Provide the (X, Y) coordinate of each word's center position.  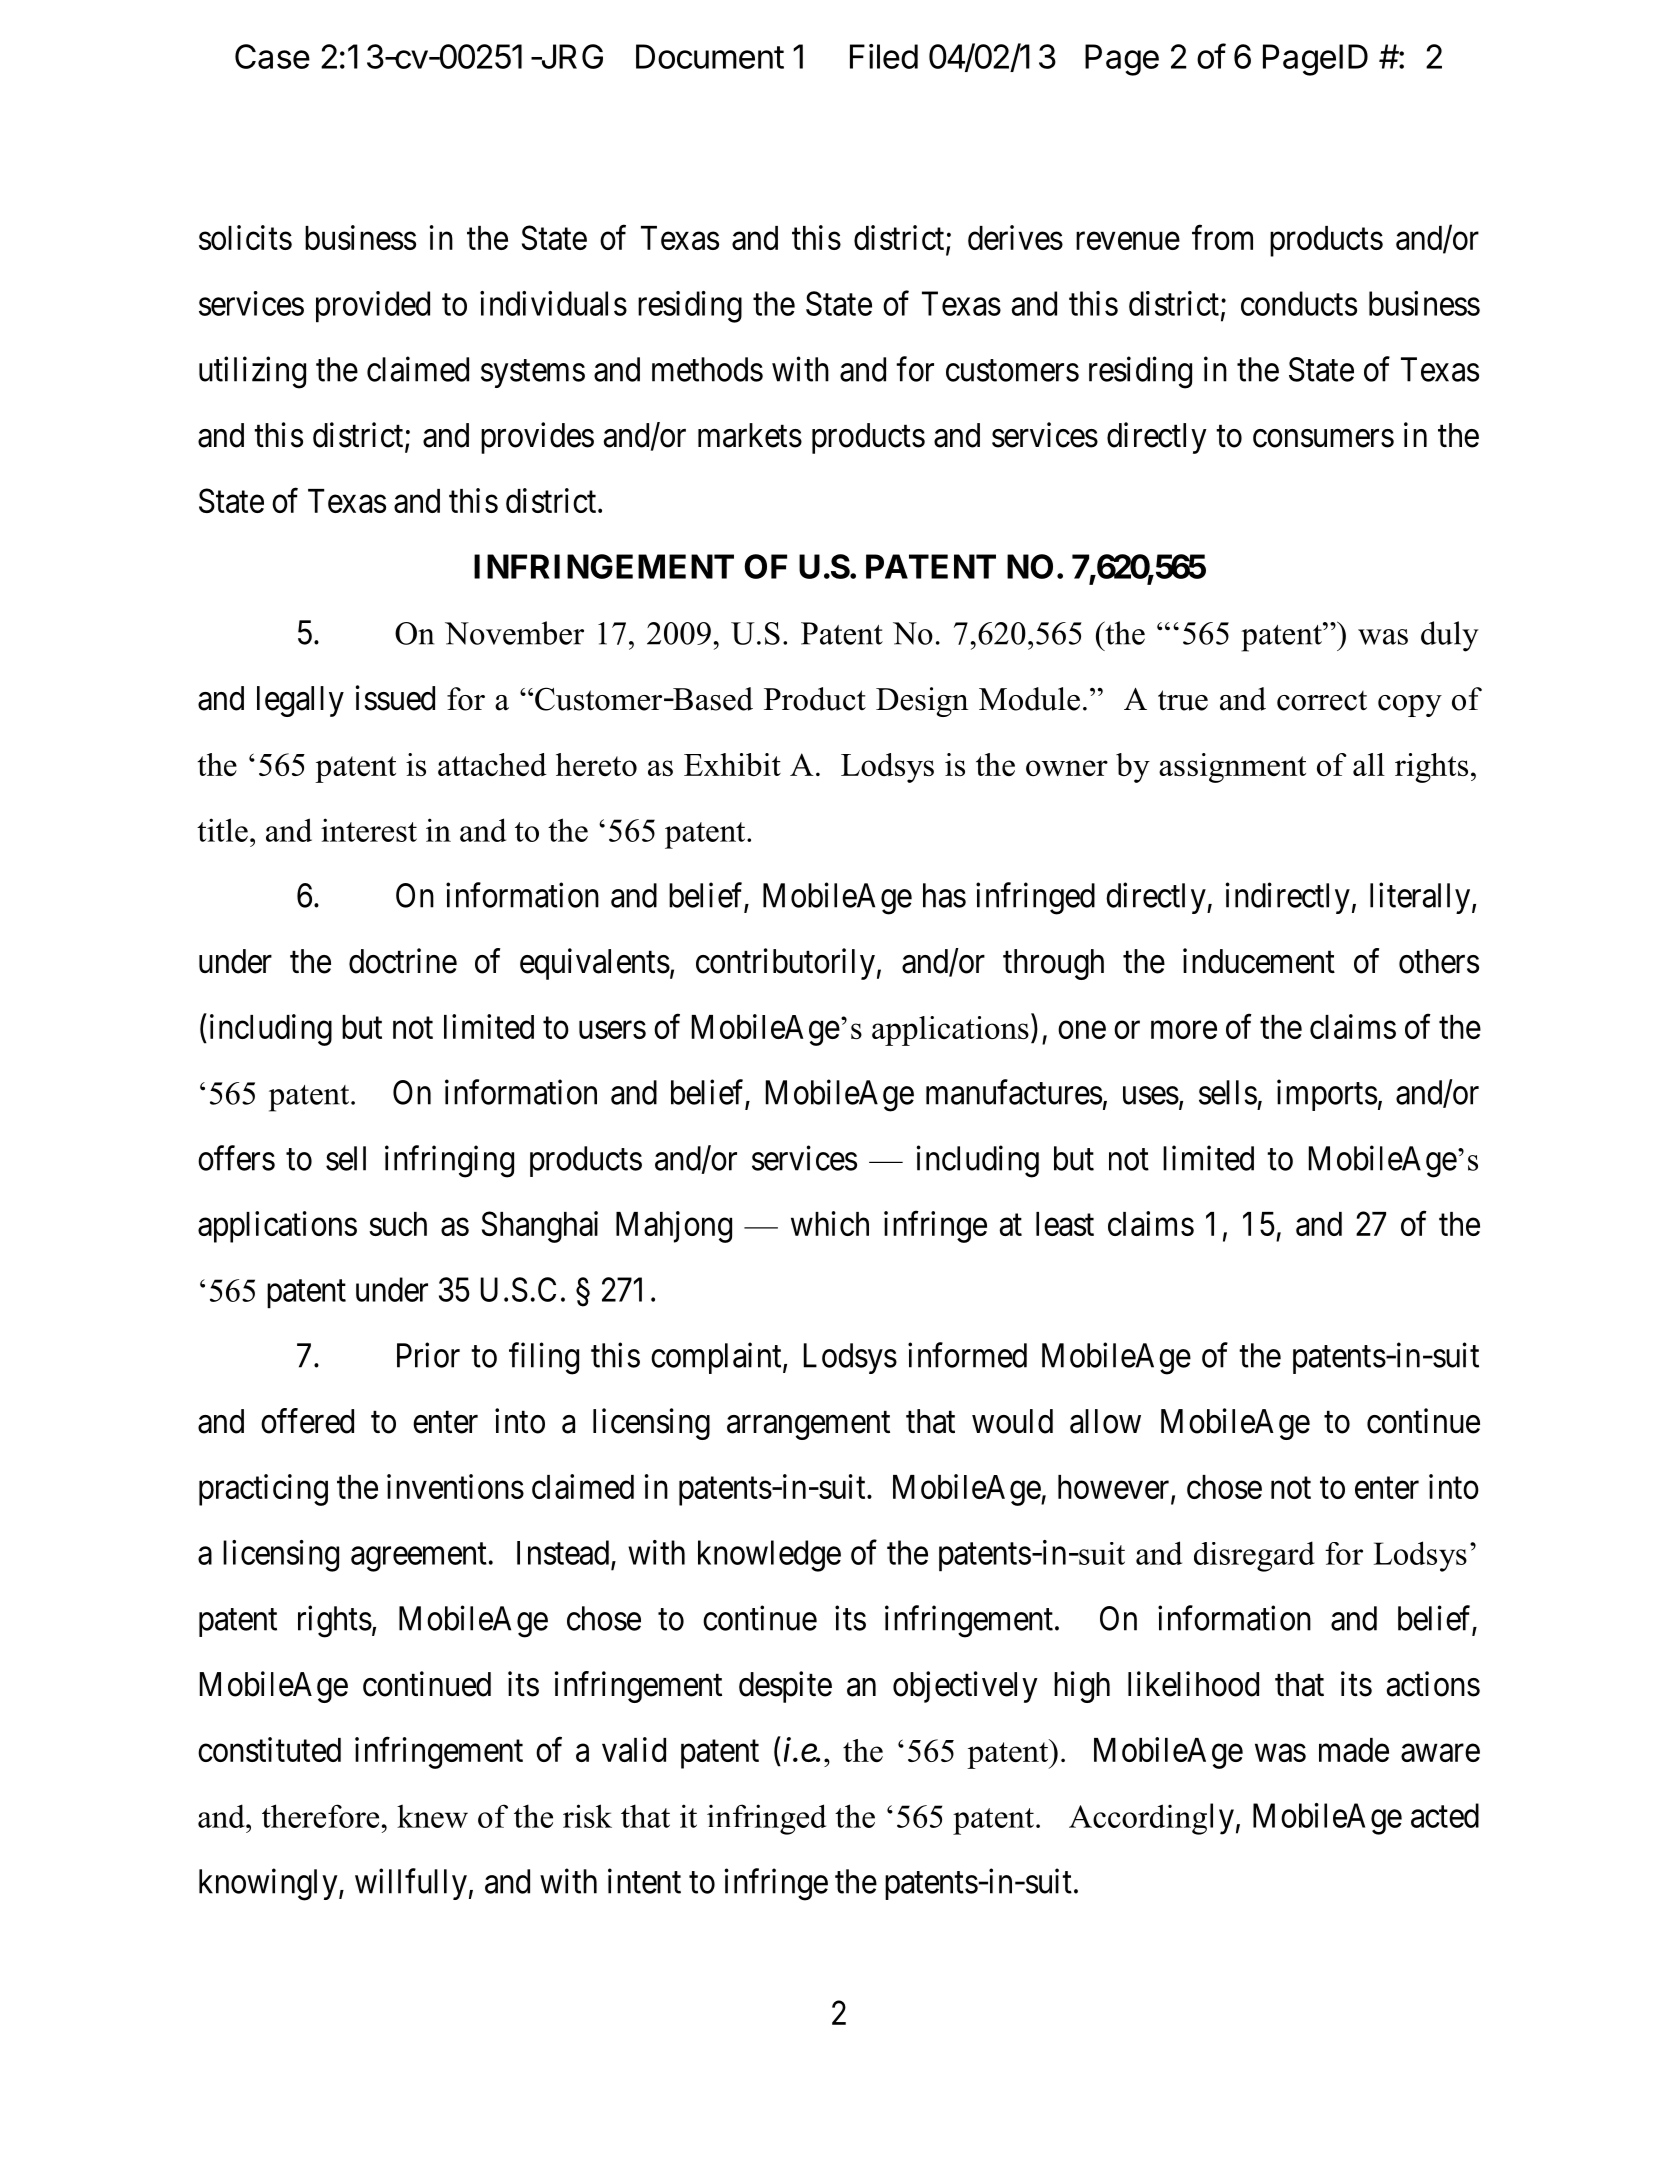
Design (922, 702)
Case (272, 56)
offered (307, 1421)
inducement (1259, 961)
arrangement (808, 1426)
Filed (884, 56)
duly (1450, 636)
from (1222, 237)
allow (1105, 1421)
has (944, 895)
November (514, 633)
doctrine (403, 961)
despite (785, 1687)
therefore (320, 1816)
